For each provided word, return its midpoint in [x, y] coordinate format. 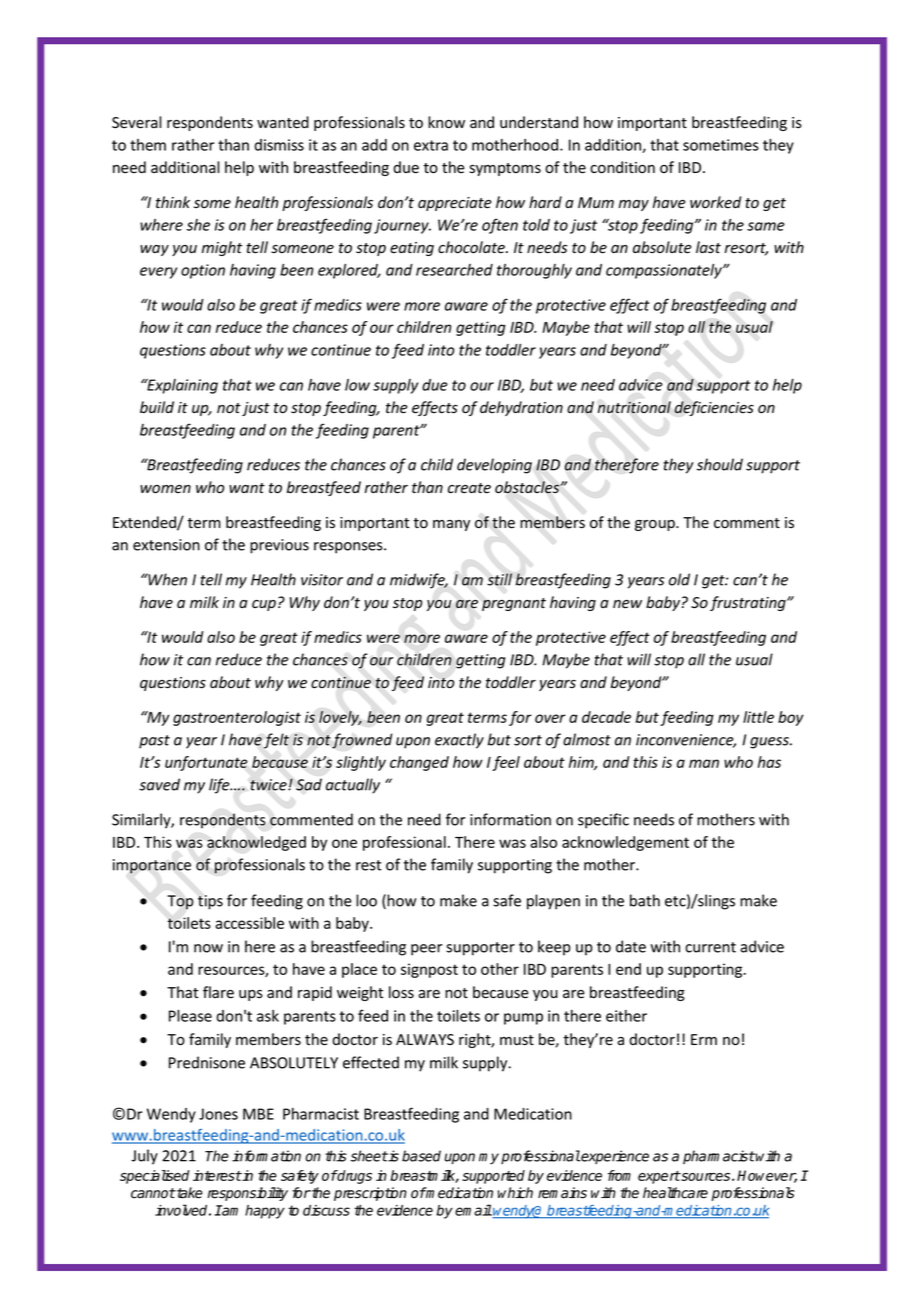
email [473, 1210]
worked [715, 202]
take [189, 1193]
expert [659, 1177]
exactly [459, 741]
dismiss [279, 145]
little [758, 717]
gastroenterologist [237, 718]
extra [431, 145]
